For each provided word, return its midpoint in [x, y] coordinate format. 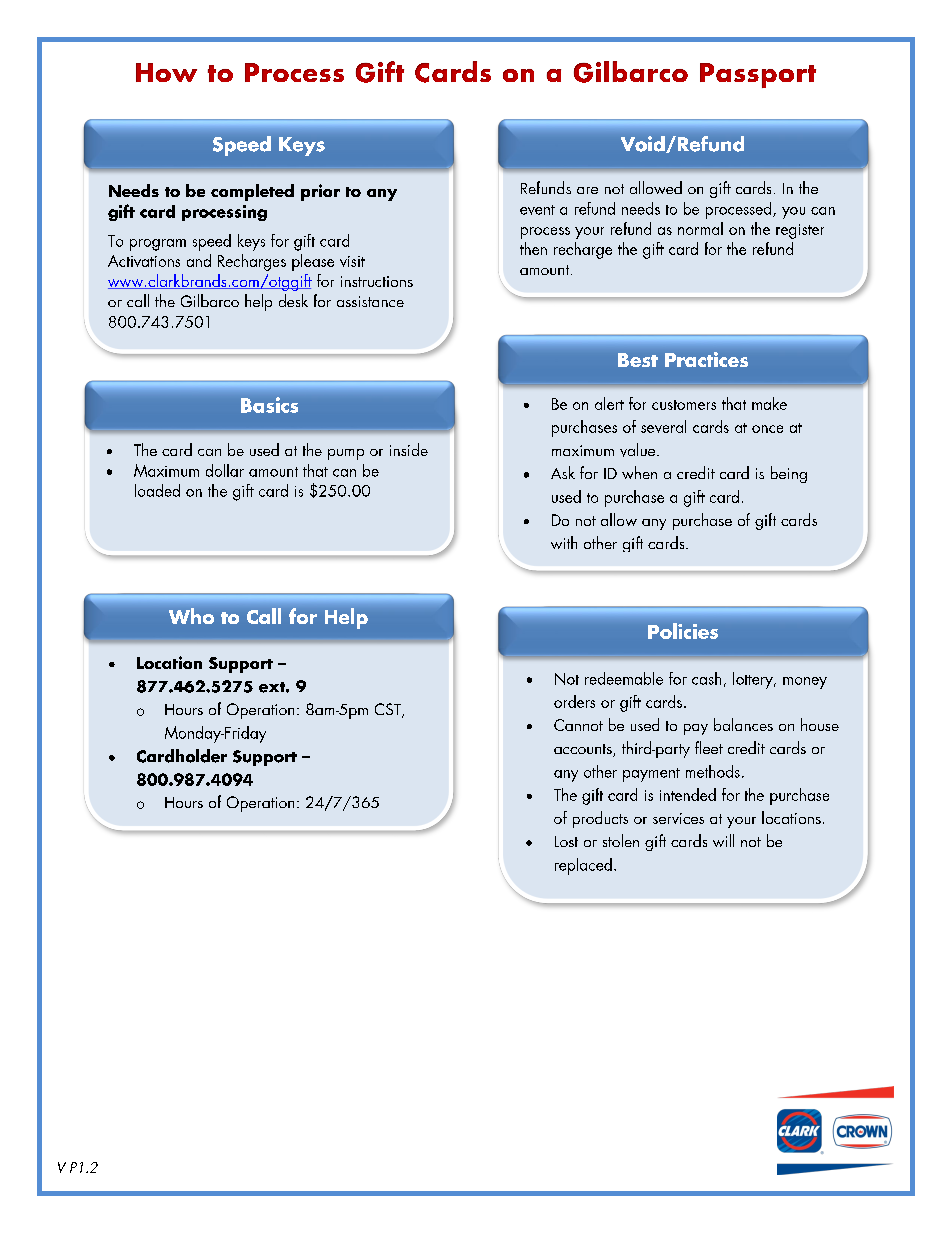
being [789, 474]
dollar [225, 470]
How [166, 72]
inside [409, 449]
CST [389, 710]
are [587, 190]
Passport [758, 75]
